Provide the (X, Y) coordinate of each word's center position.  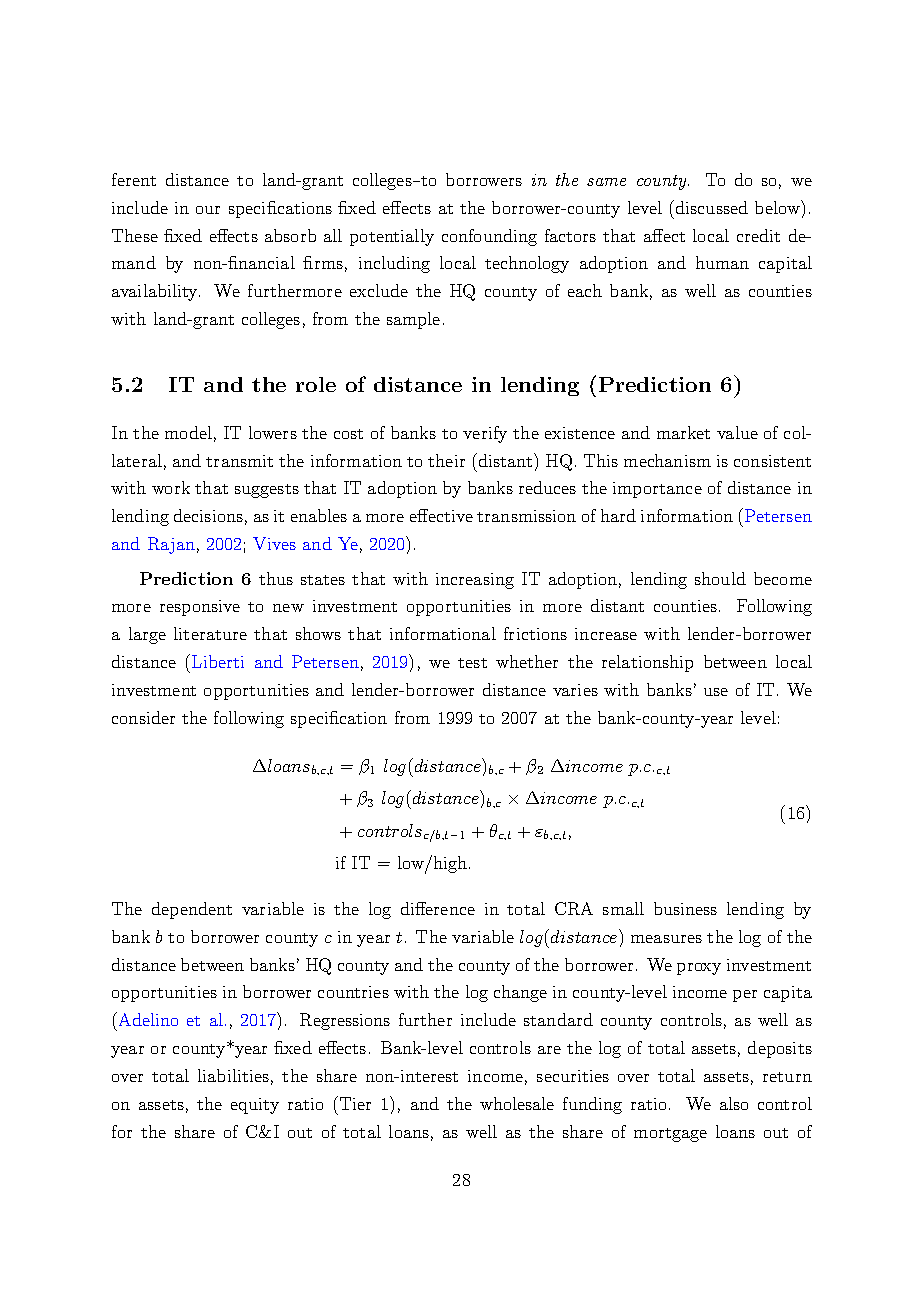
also (734, 1103)
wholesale (517, 1103)
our (208, 210)
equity (255, 1106)
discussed (710, 207)
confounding (489, 237)
